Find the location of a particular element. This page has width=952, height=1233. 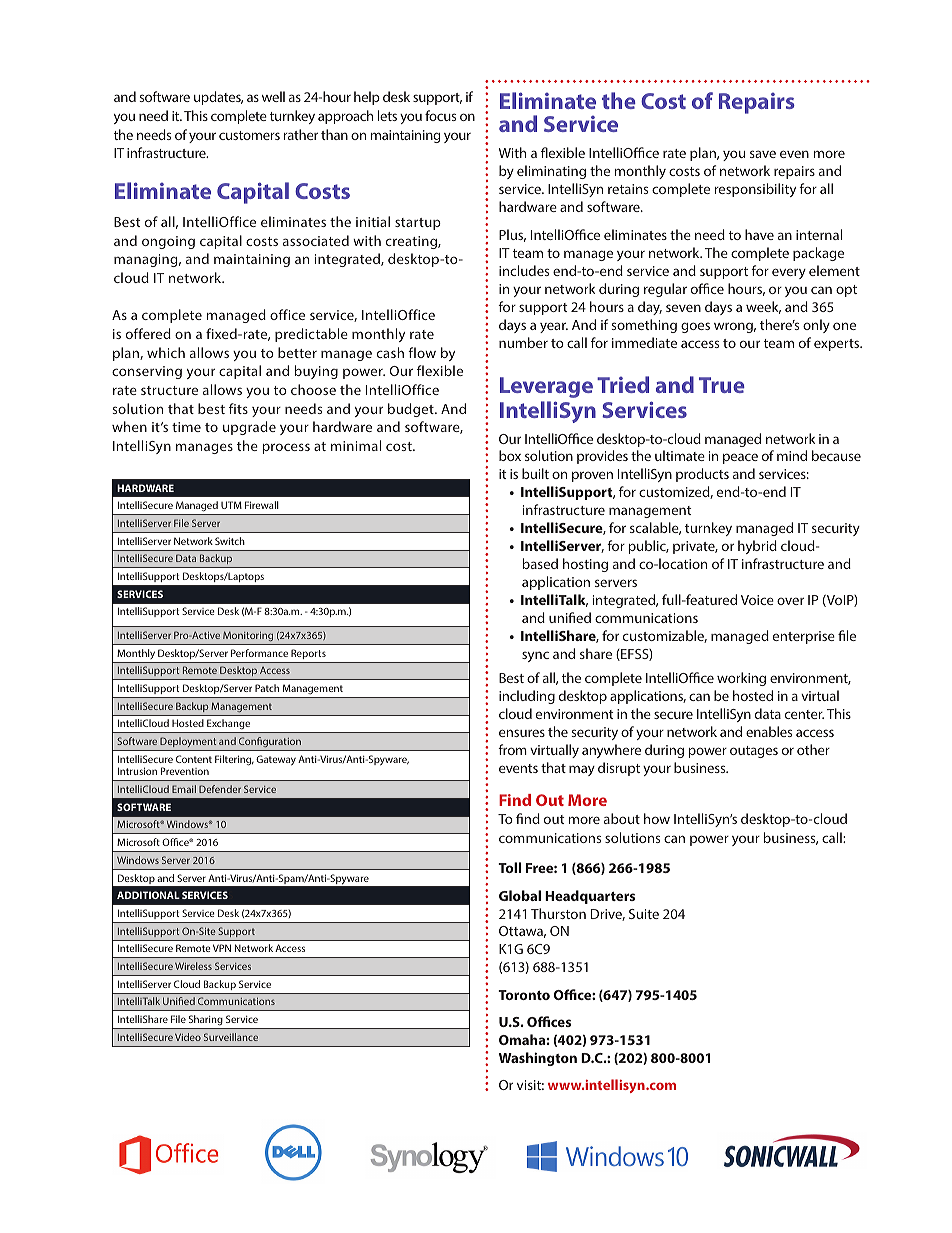

save is located at coordinates (763, 154).
